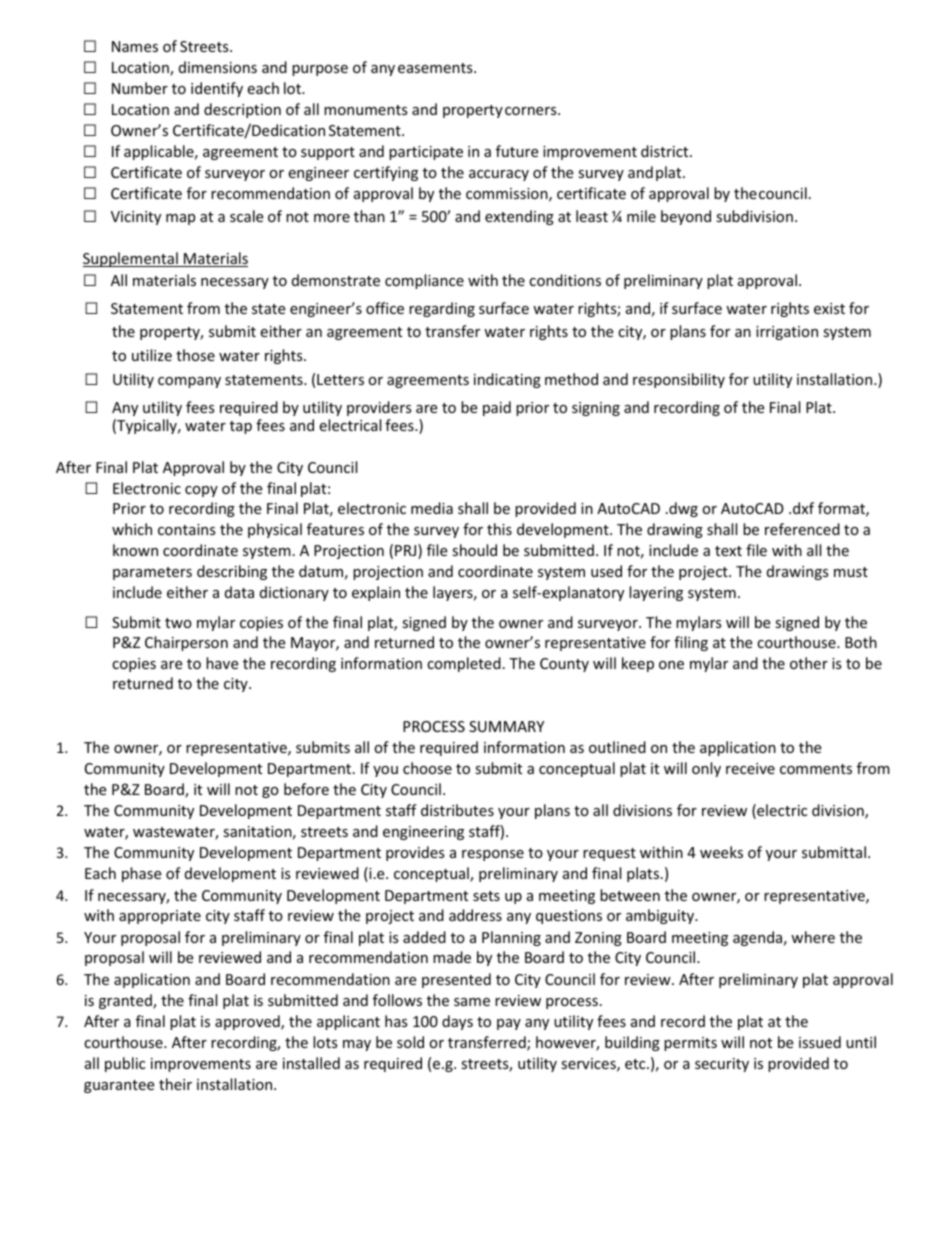 The width and height of the screenshot is (952, 1233). Describe the element at coordinates (666, 151) in the screenshot. I see `district` at that location.
